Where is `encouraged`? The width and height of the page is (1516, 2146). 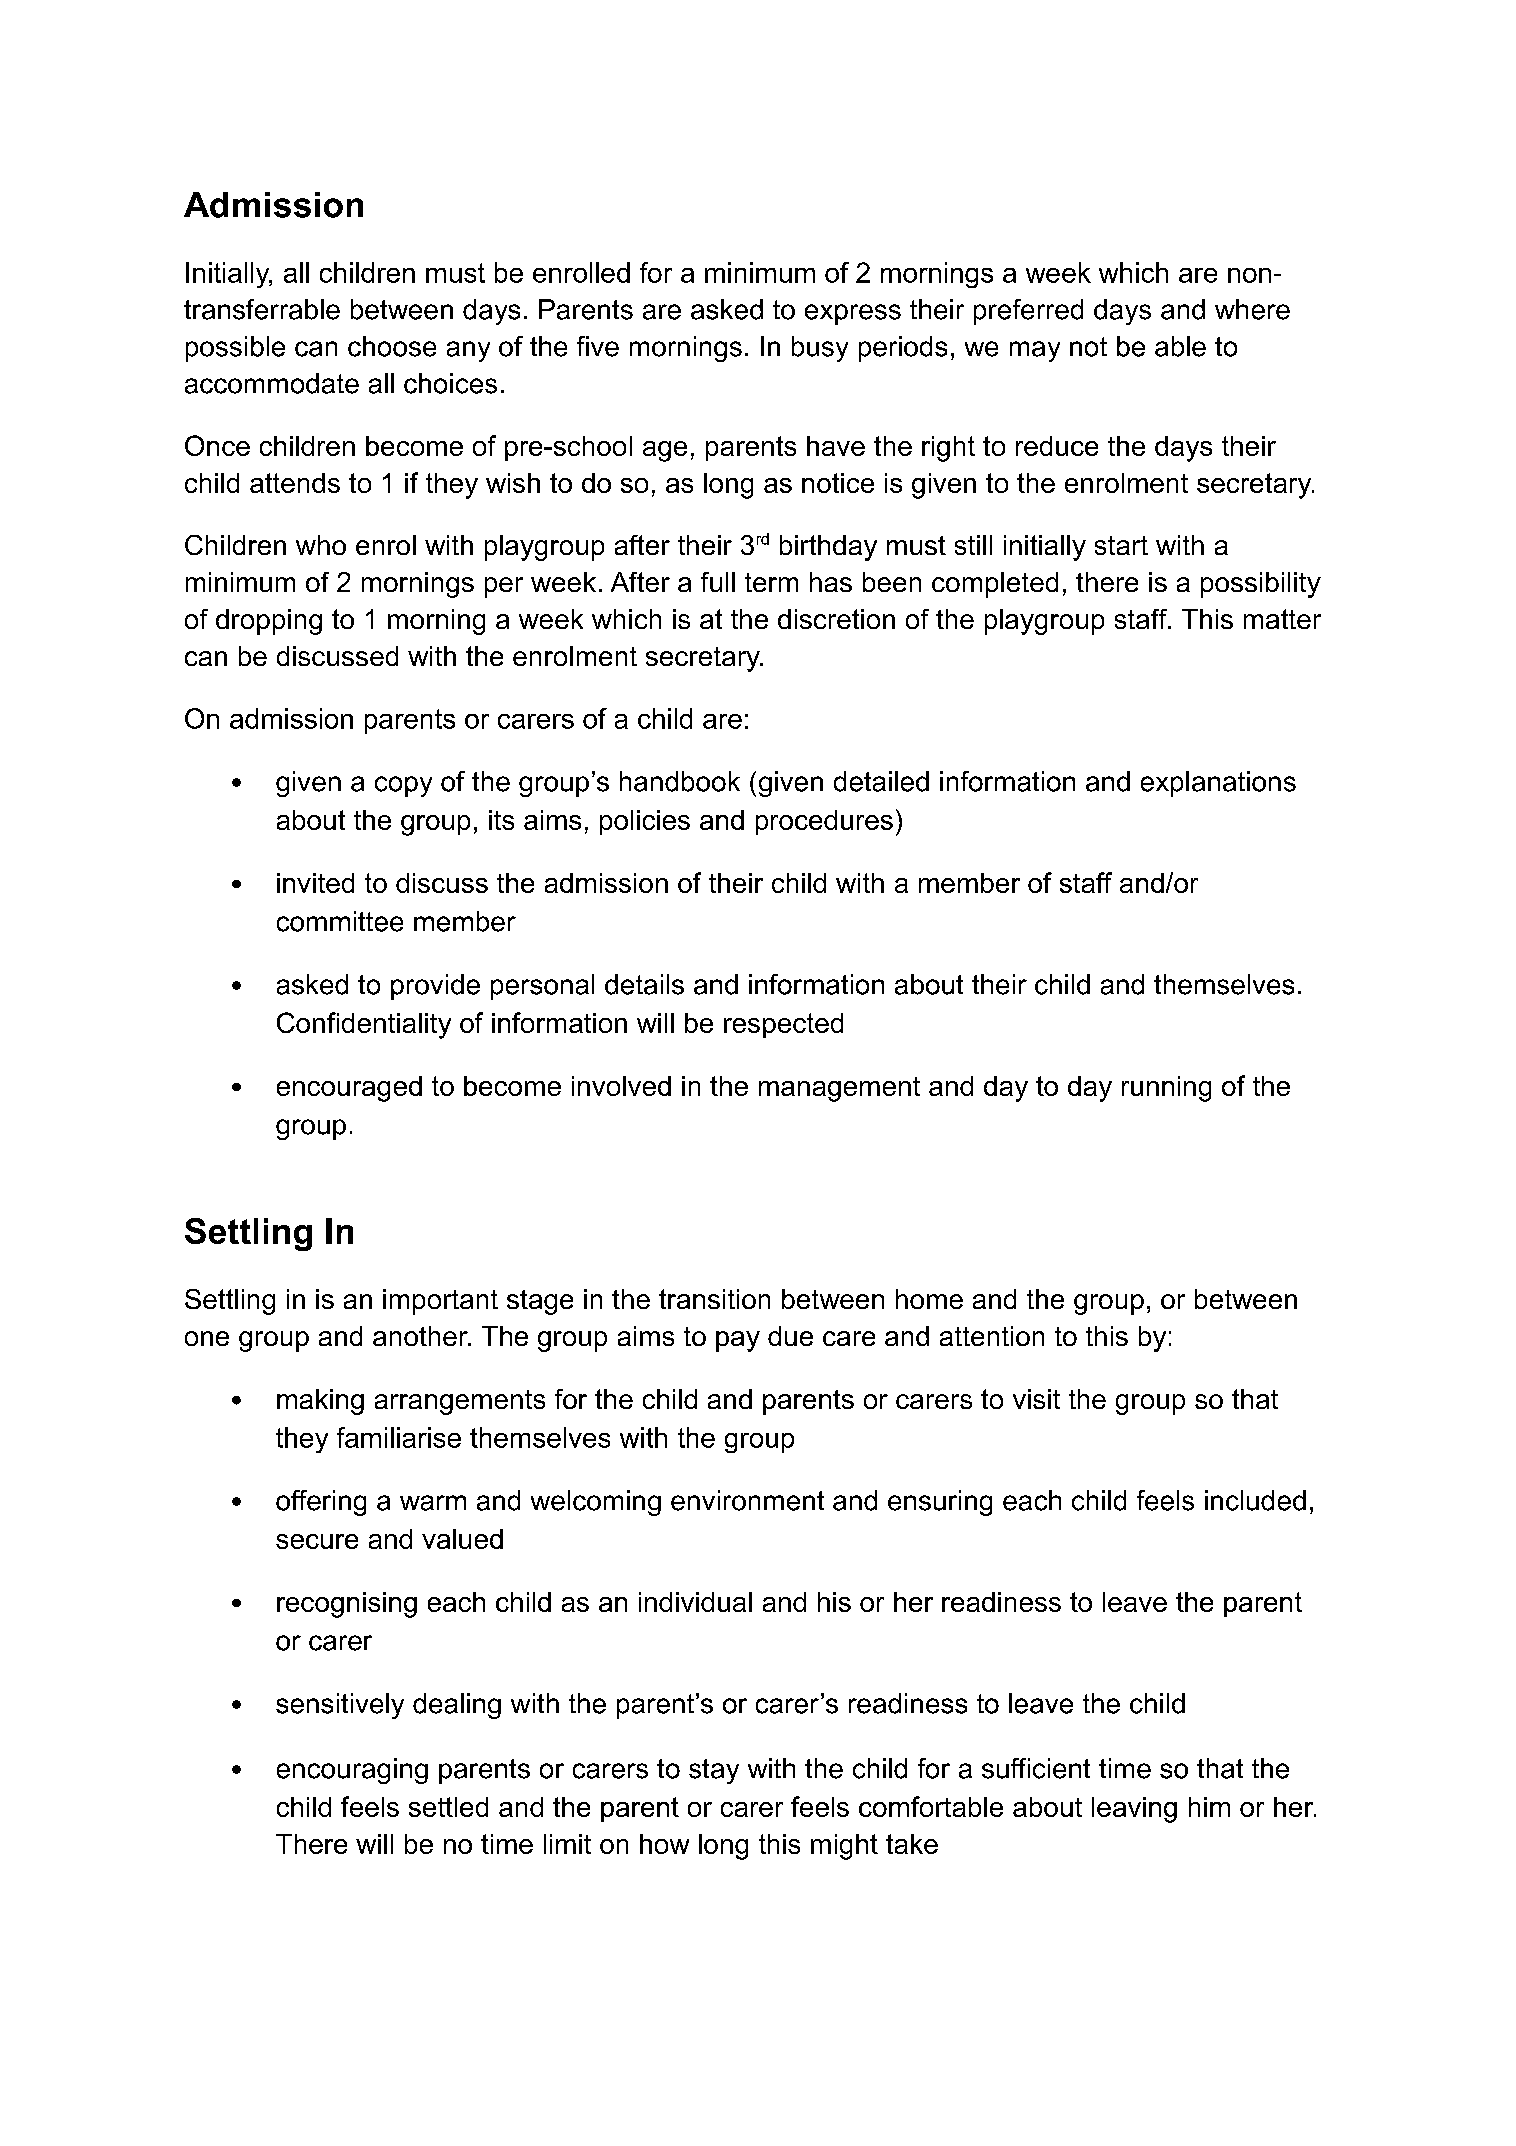 encouraged is located at coordinates (349, 1089).
